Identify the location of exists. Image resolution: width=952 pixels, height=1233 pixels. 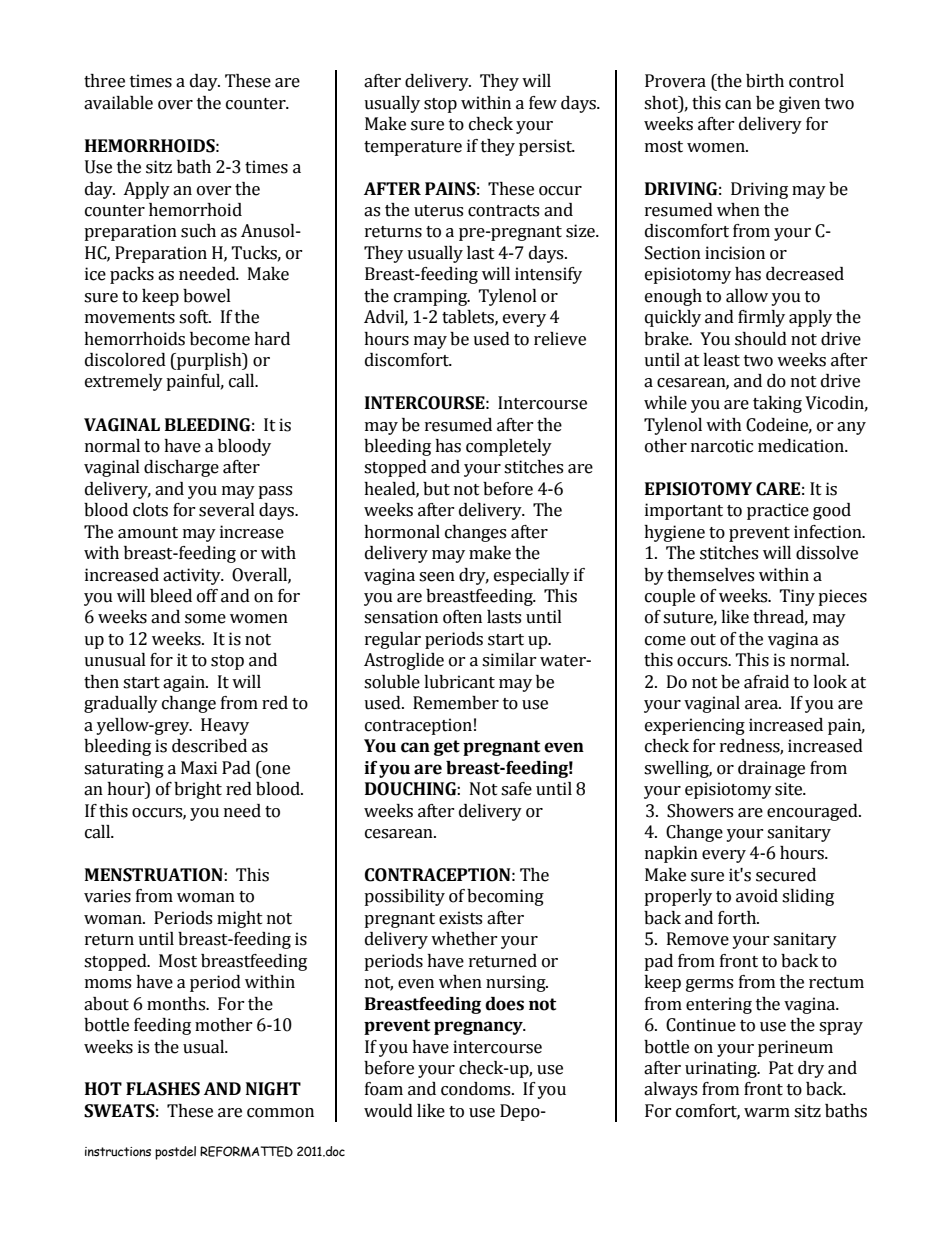
(460, 918).
